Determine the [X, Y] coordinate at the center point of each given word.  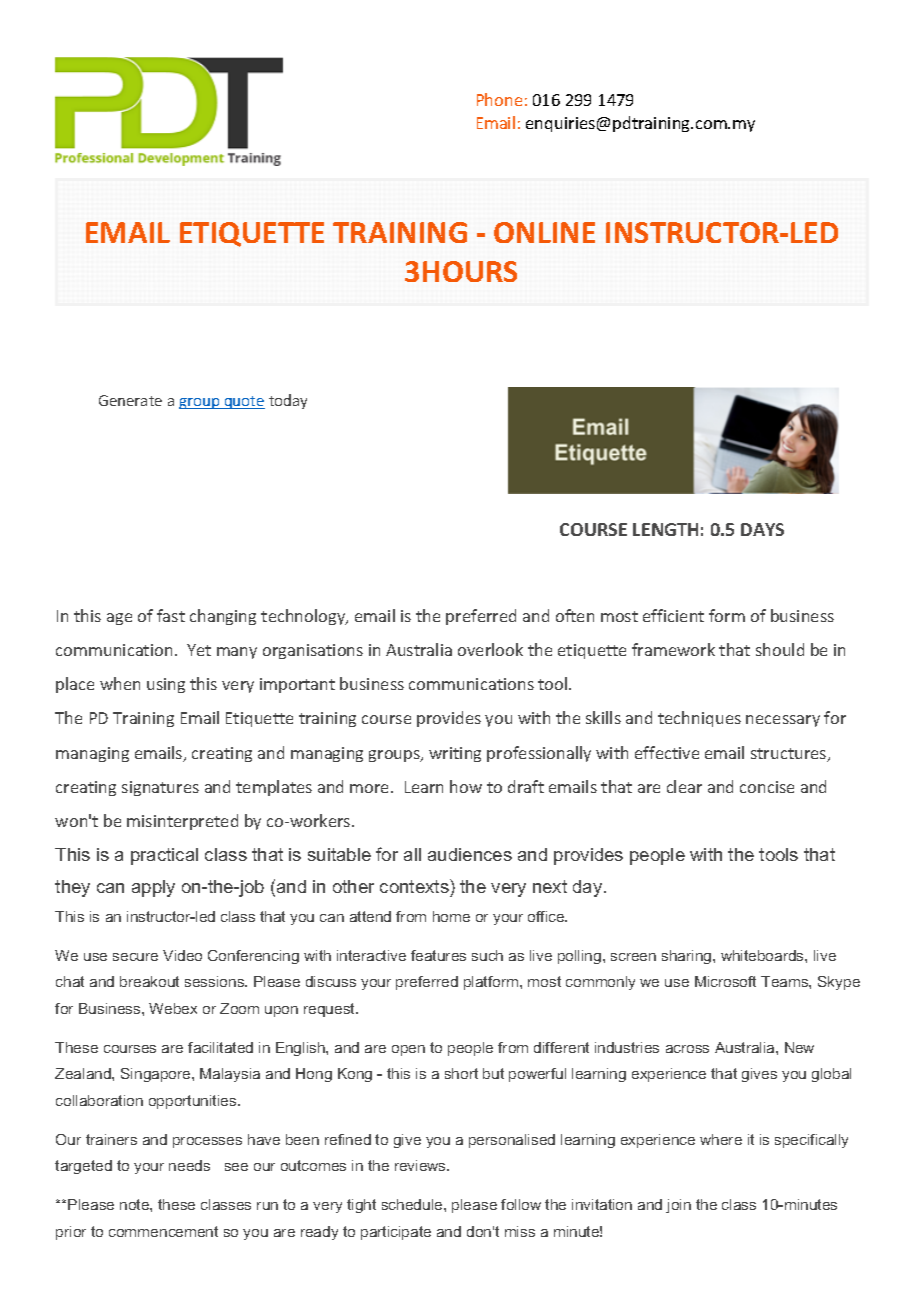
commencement [163, 1231]
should [780, 649]
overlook [490, 649]
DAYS [762, 529]
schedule [413, 1204]
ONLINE [544, 232]
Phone [499, 99]
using [166, 685]
